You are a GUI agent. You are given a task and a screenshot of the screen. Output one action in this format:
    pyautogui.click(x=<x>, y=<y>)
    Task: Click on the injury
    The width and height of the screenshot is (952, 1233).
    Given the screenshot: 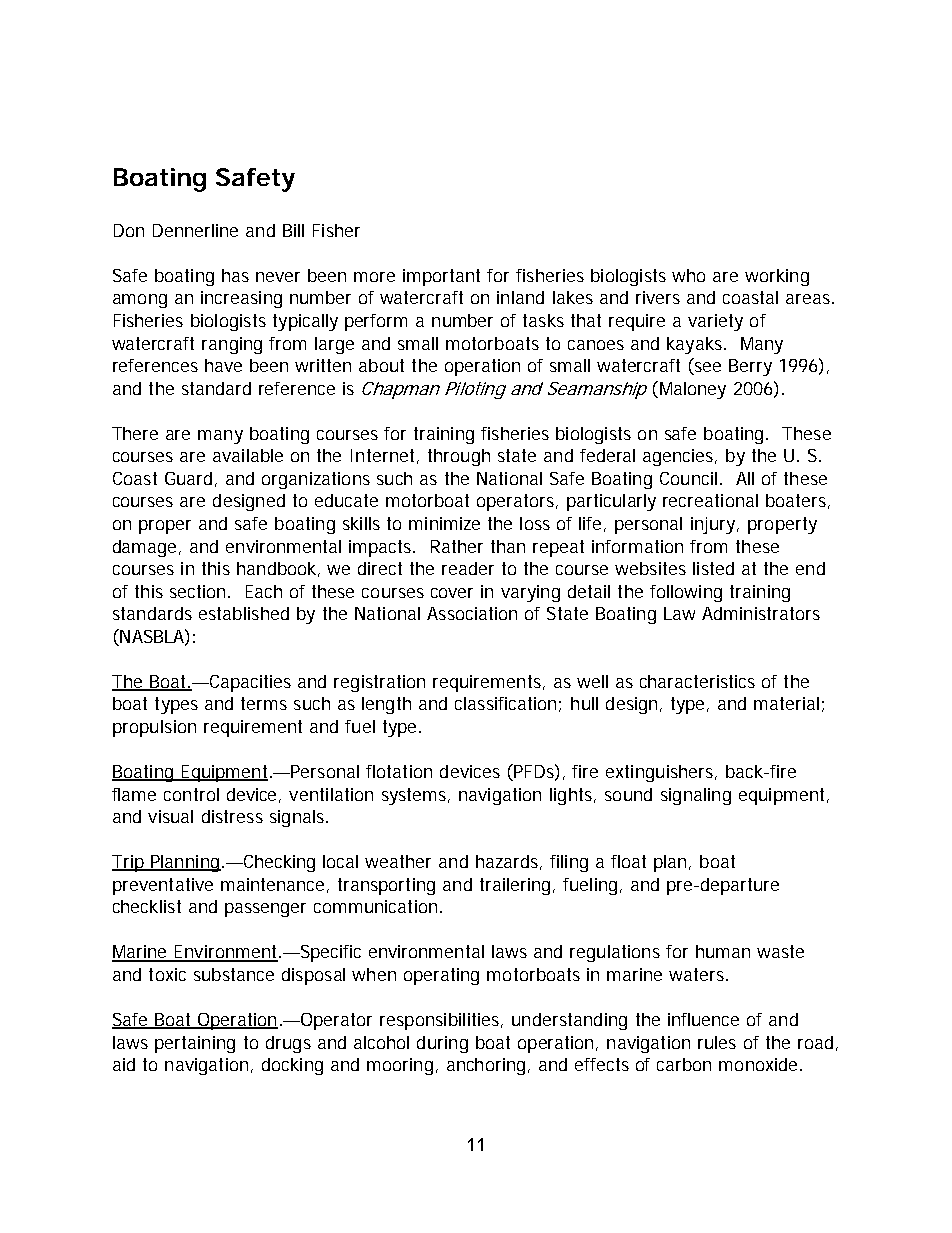 What is the action you would take?
    pyautogui.click(x=715, y=525)
